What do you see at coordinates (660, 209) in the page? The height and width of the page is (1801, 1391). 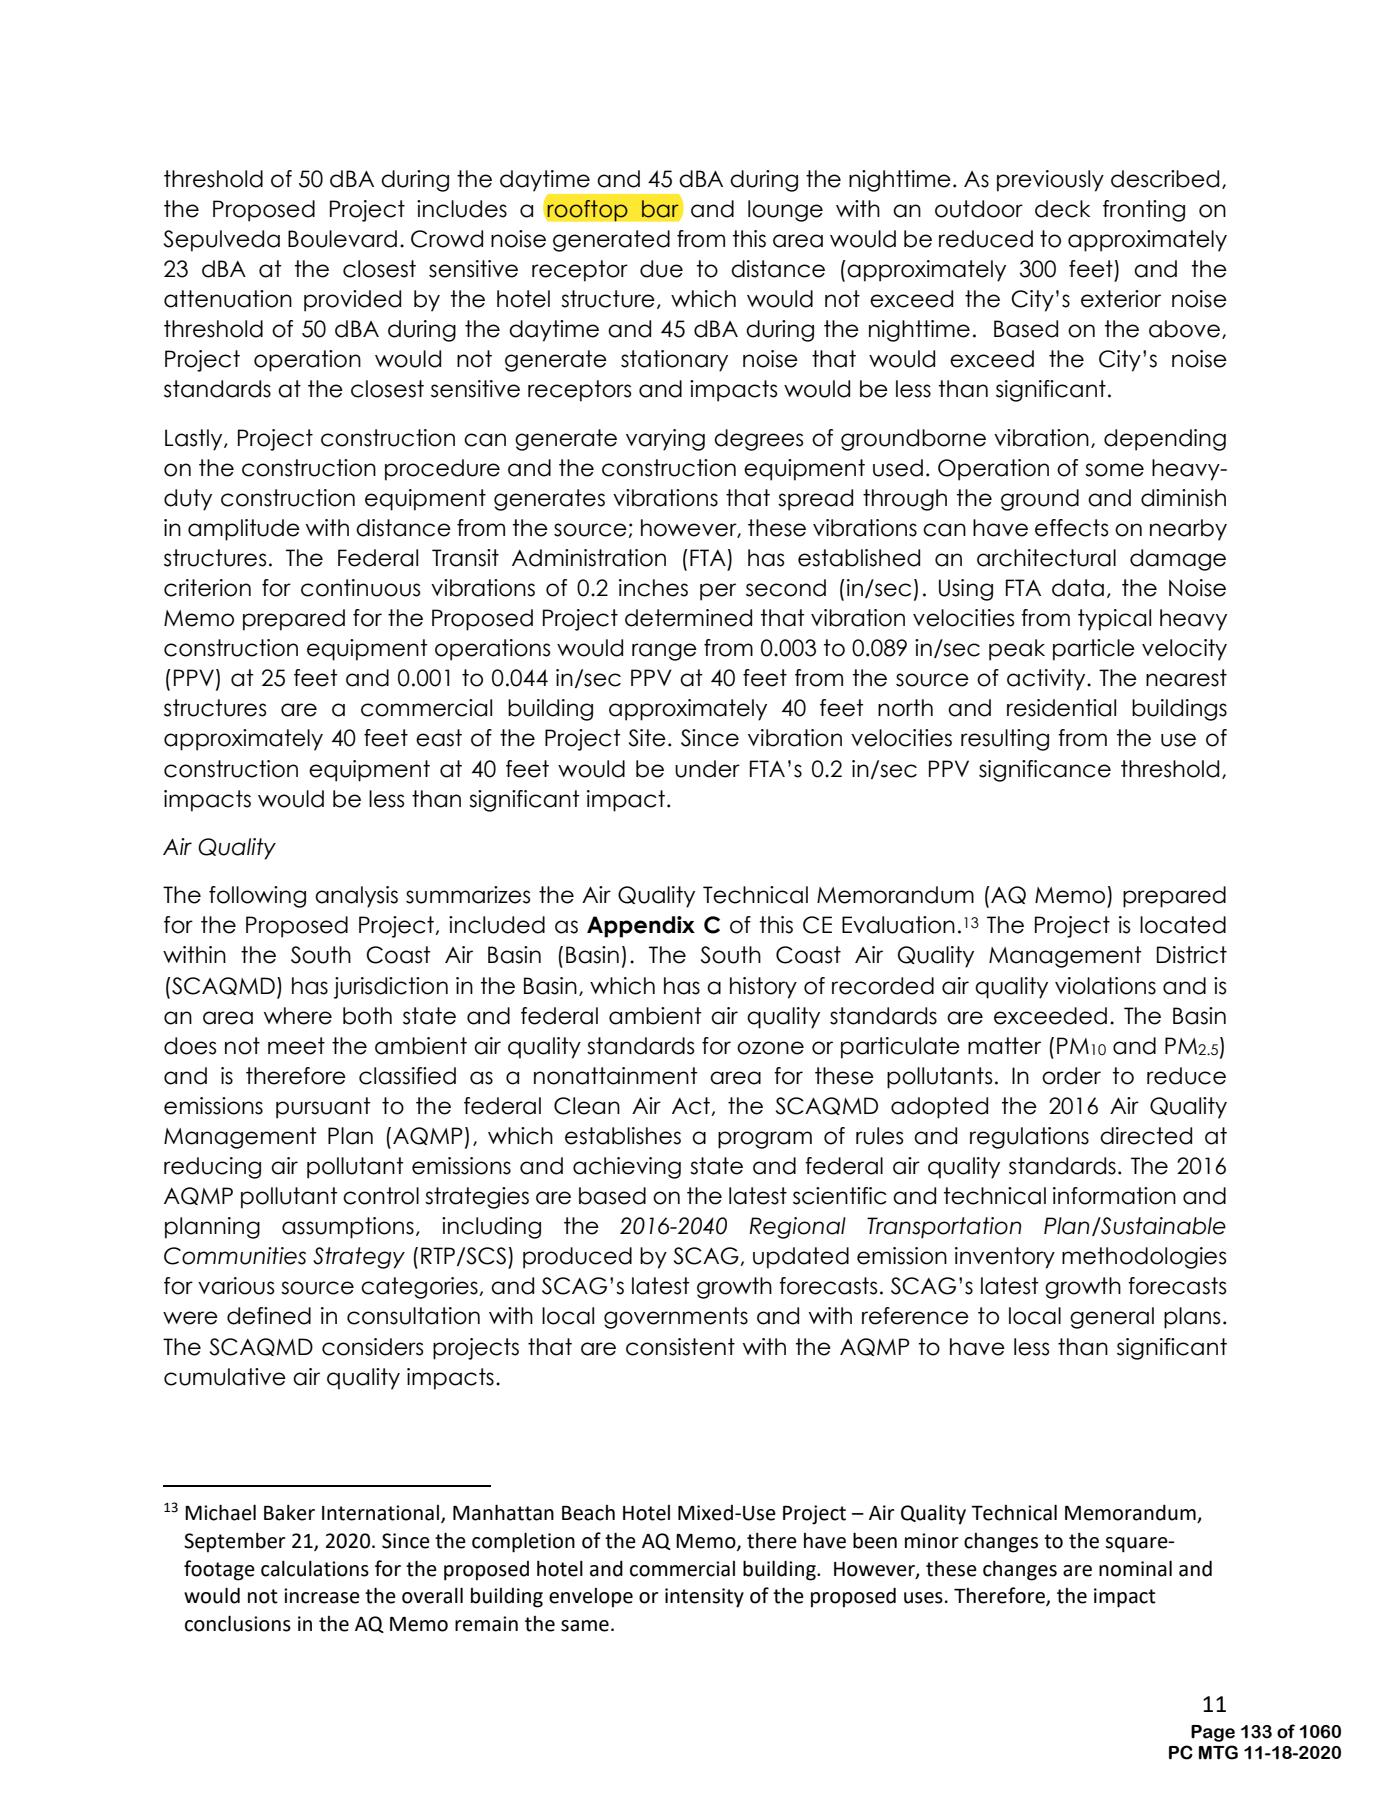 I see `bar` at bounding box center [660, 209].
